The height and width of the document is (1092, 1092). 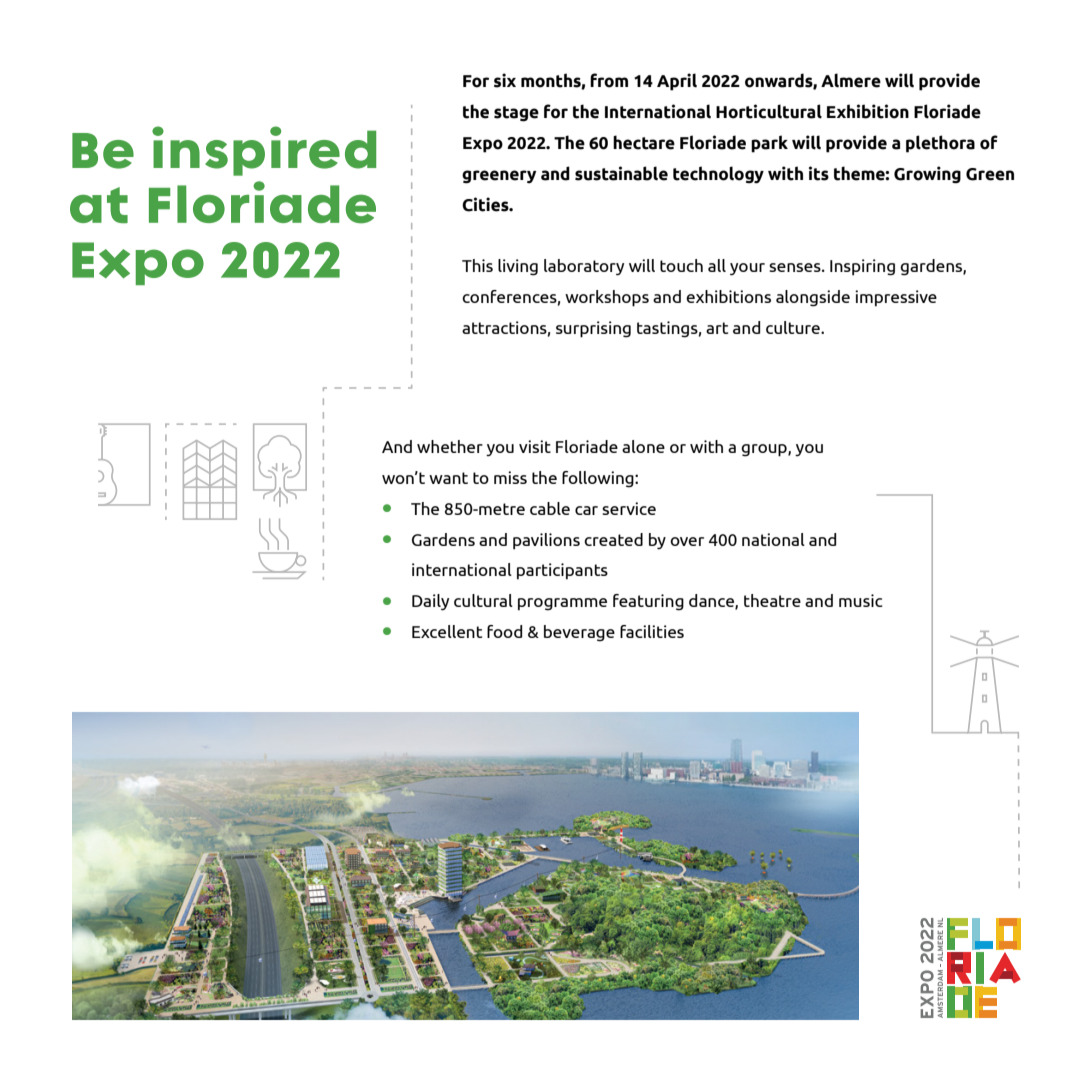 I want to click on from, so click(x=609, y=80).
